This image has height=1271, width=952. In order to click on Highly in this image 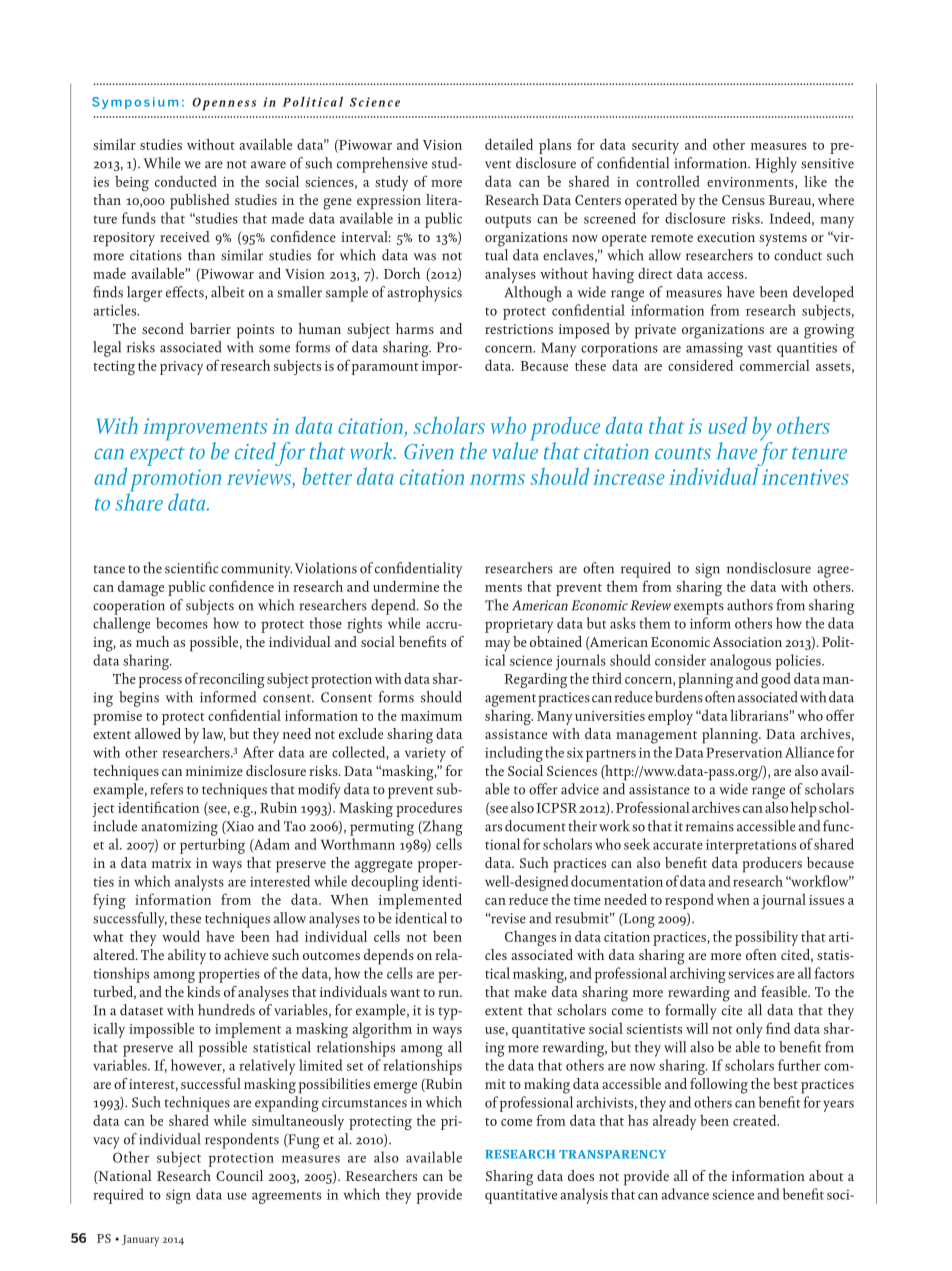, I will do `click(776, 165)`.
